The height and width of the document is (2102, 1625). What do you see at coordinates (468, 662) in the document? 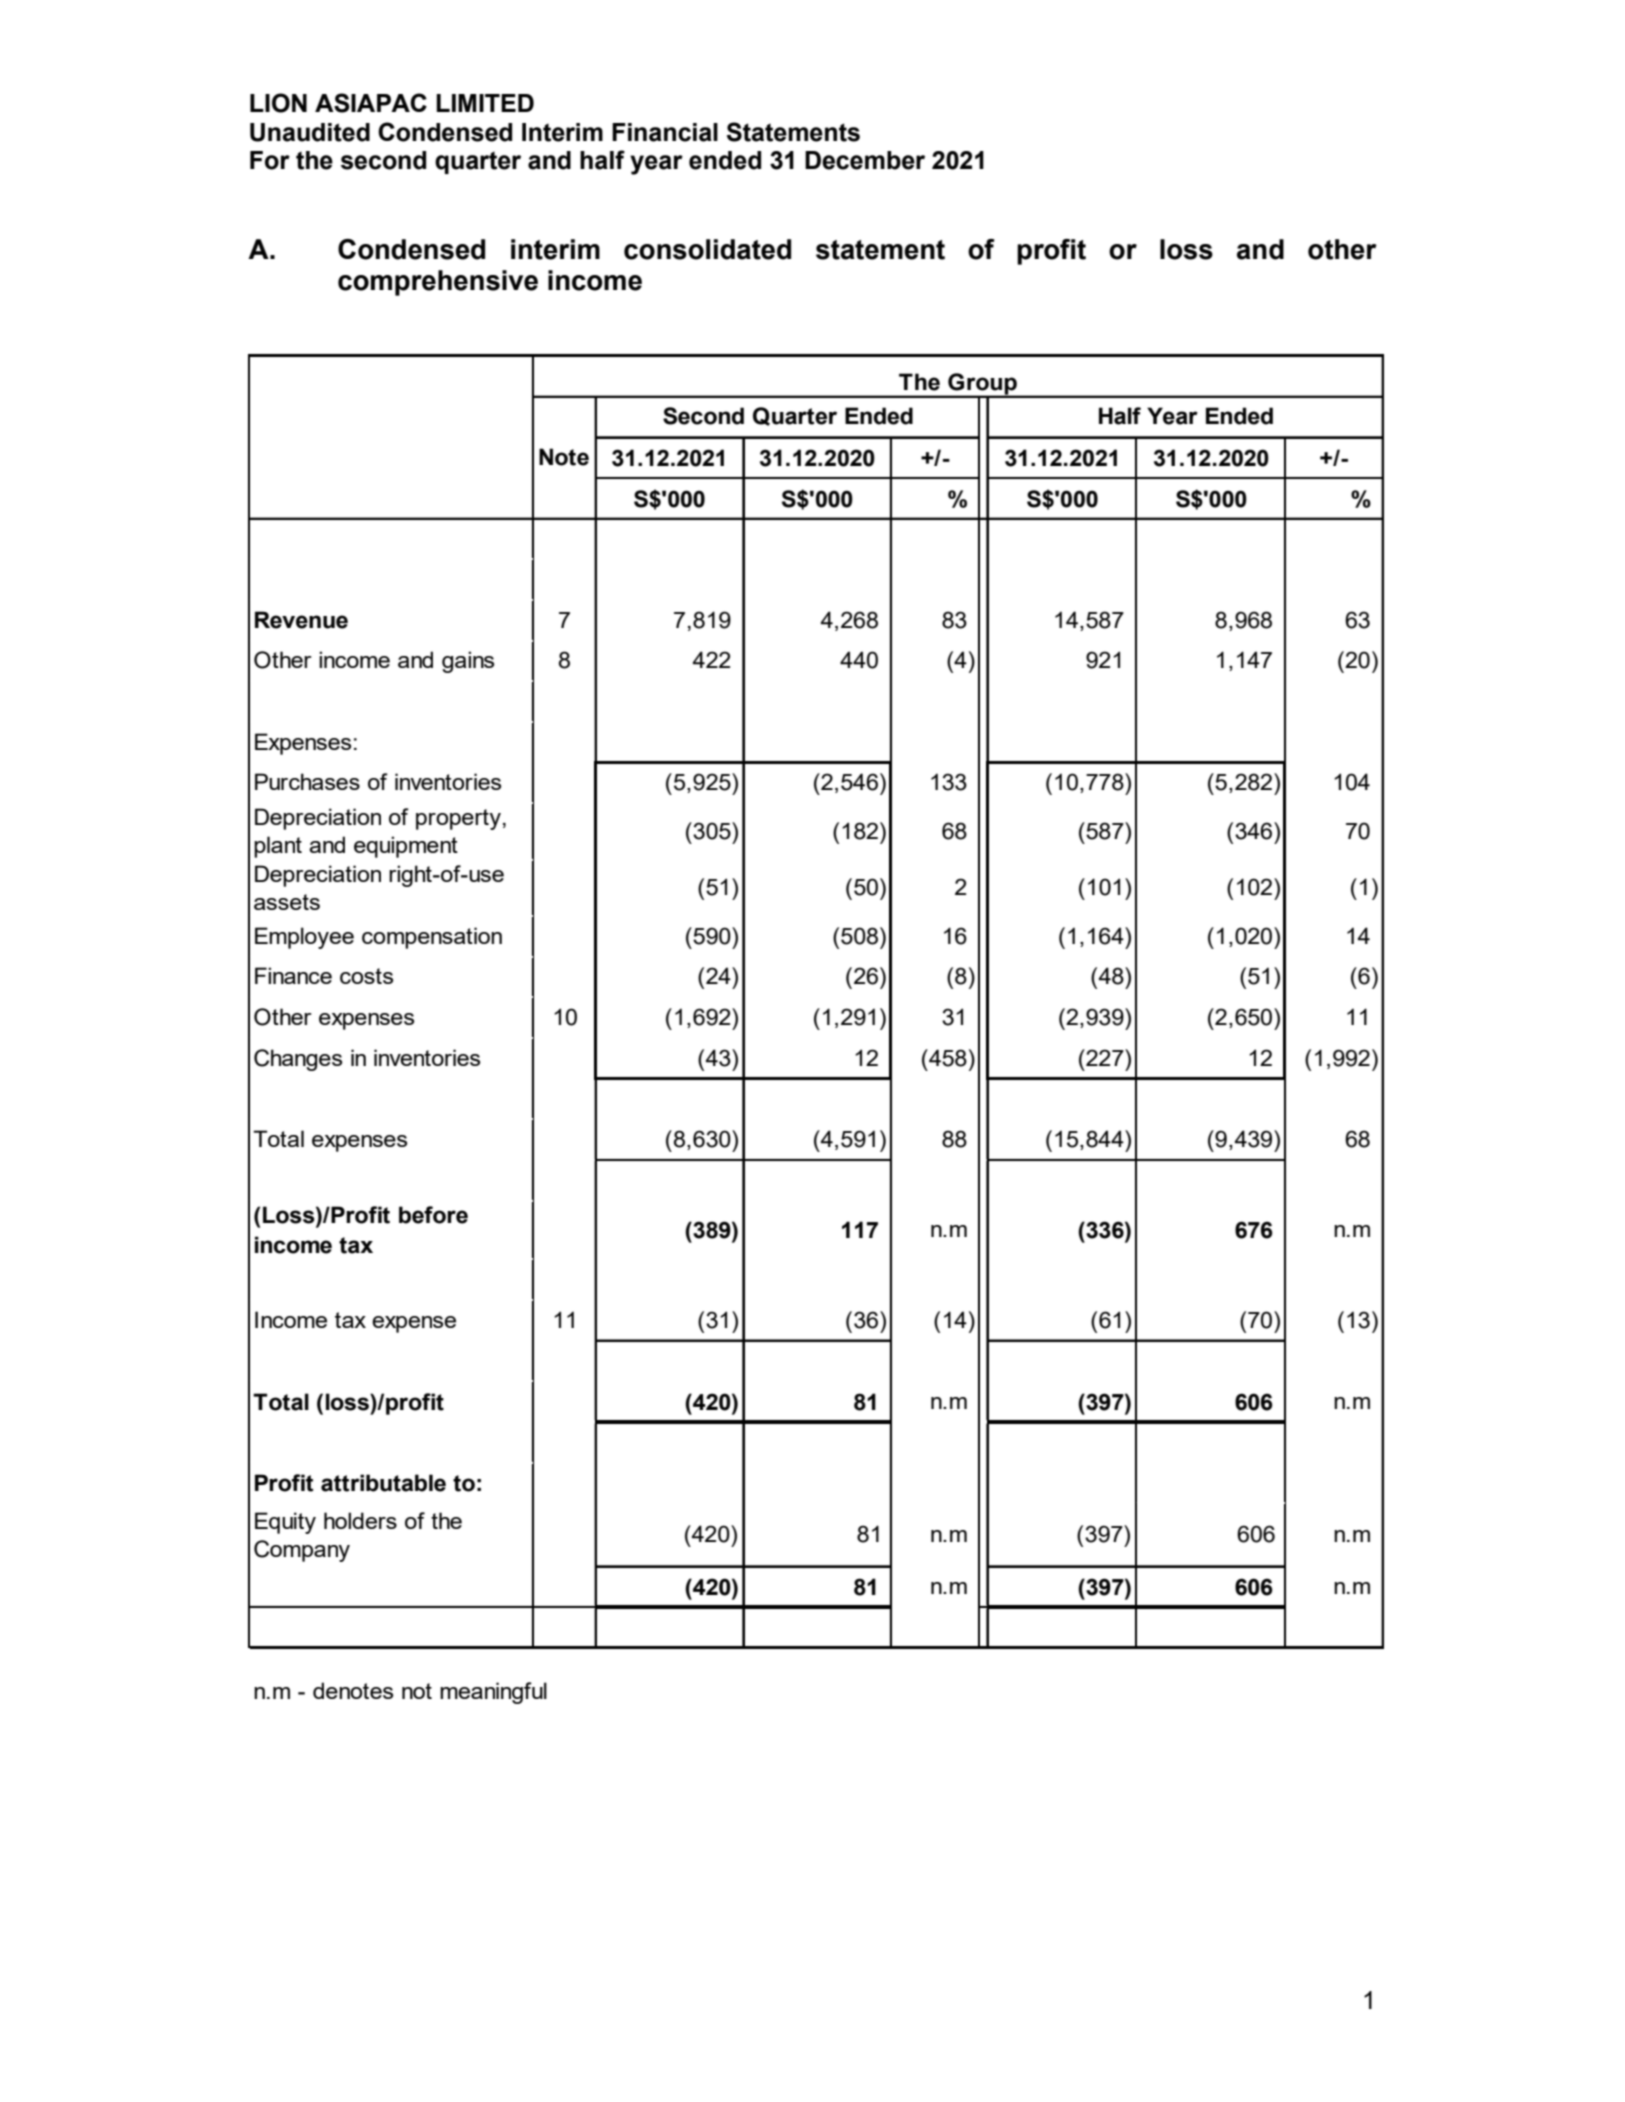
I see `gains` at bounding box center [468, 662].
